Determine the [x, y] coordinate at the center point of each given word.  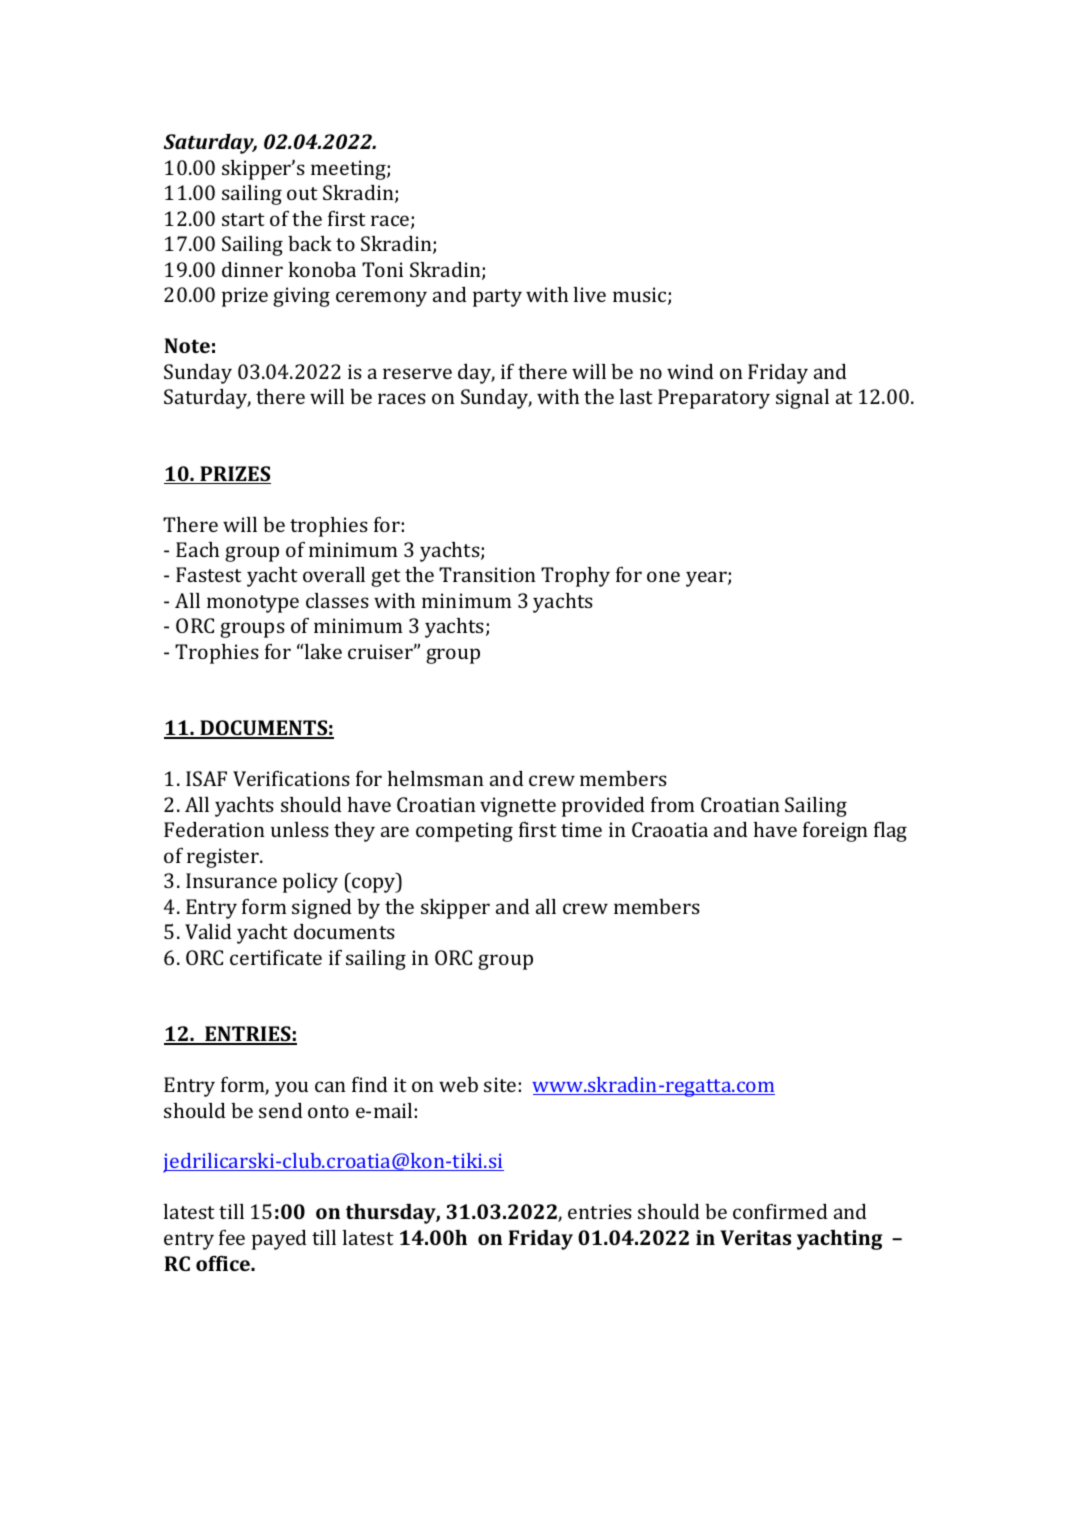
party [497, 298]
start [243, 219]
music [641, 296]
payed [279, 1240]
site [500, 1084]
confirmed [780, 1211]
